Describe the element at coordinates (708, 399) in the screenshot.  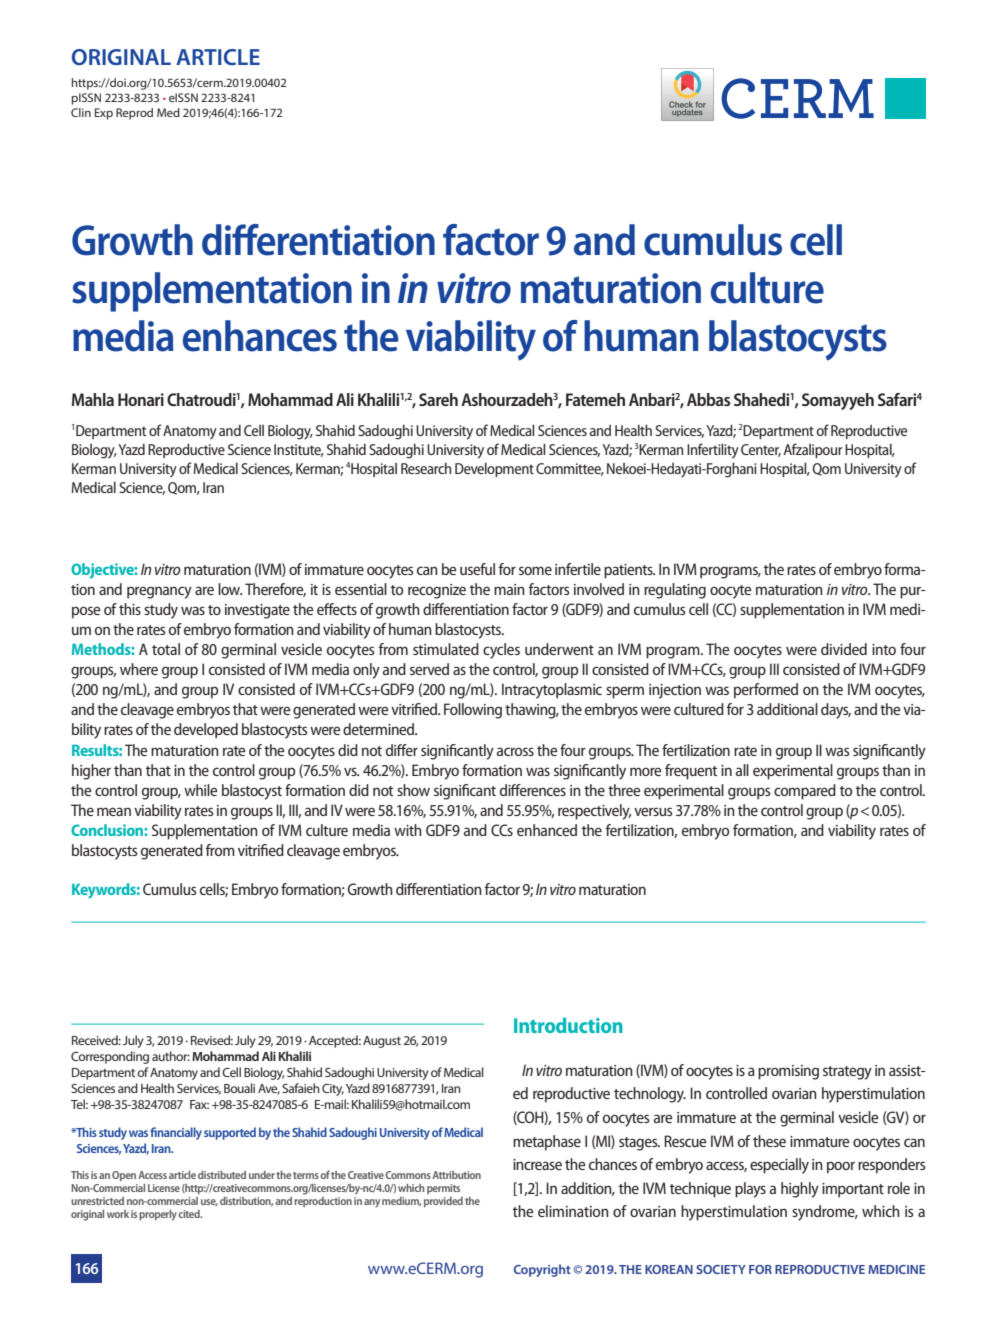
I see `Abbas` at that location.
